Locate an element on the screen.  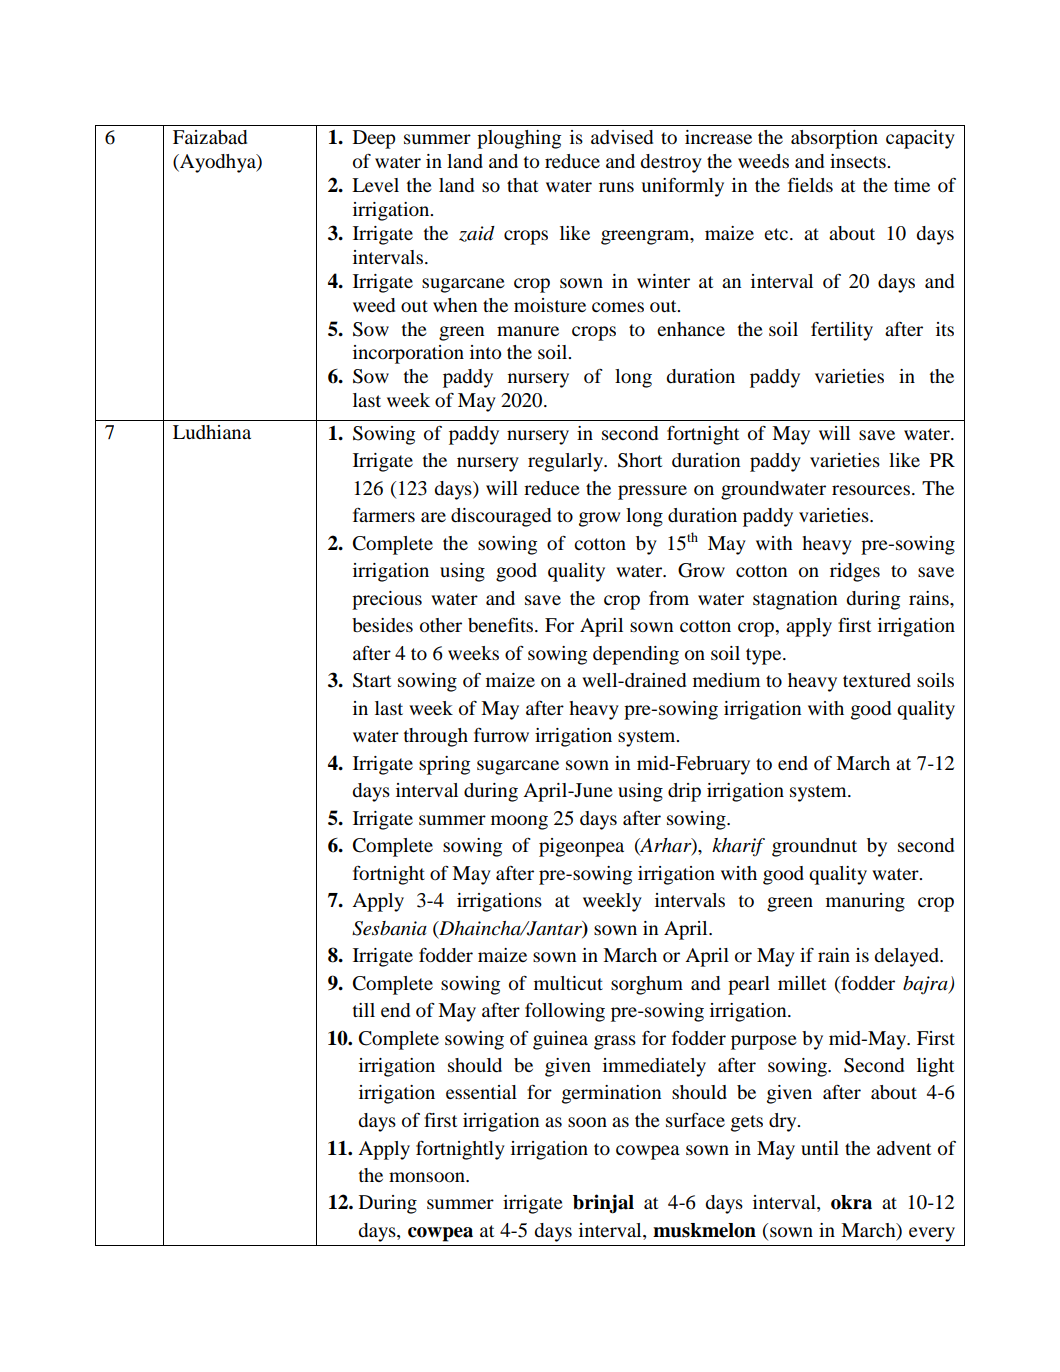
Level is located at coordinates (375, 185).
